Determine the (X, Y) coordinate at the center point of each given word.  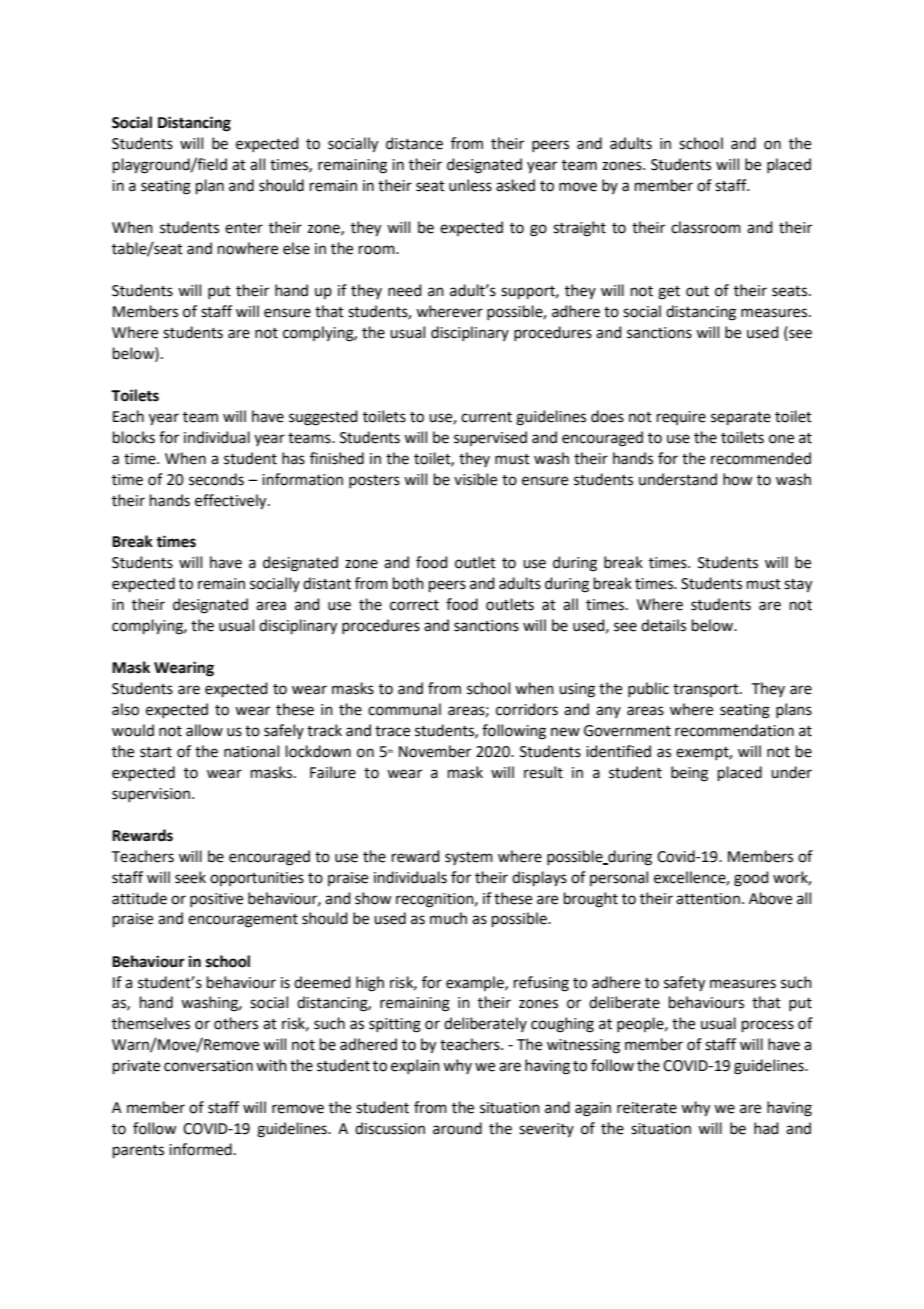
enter (244, 228)
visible (475, 479)
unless (470, 185)
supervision (152, 795)
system (469, 858)
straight (579, 229)
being (689, 774)
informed (200, 1149)
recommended (761, 458)
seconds (216, 479)
